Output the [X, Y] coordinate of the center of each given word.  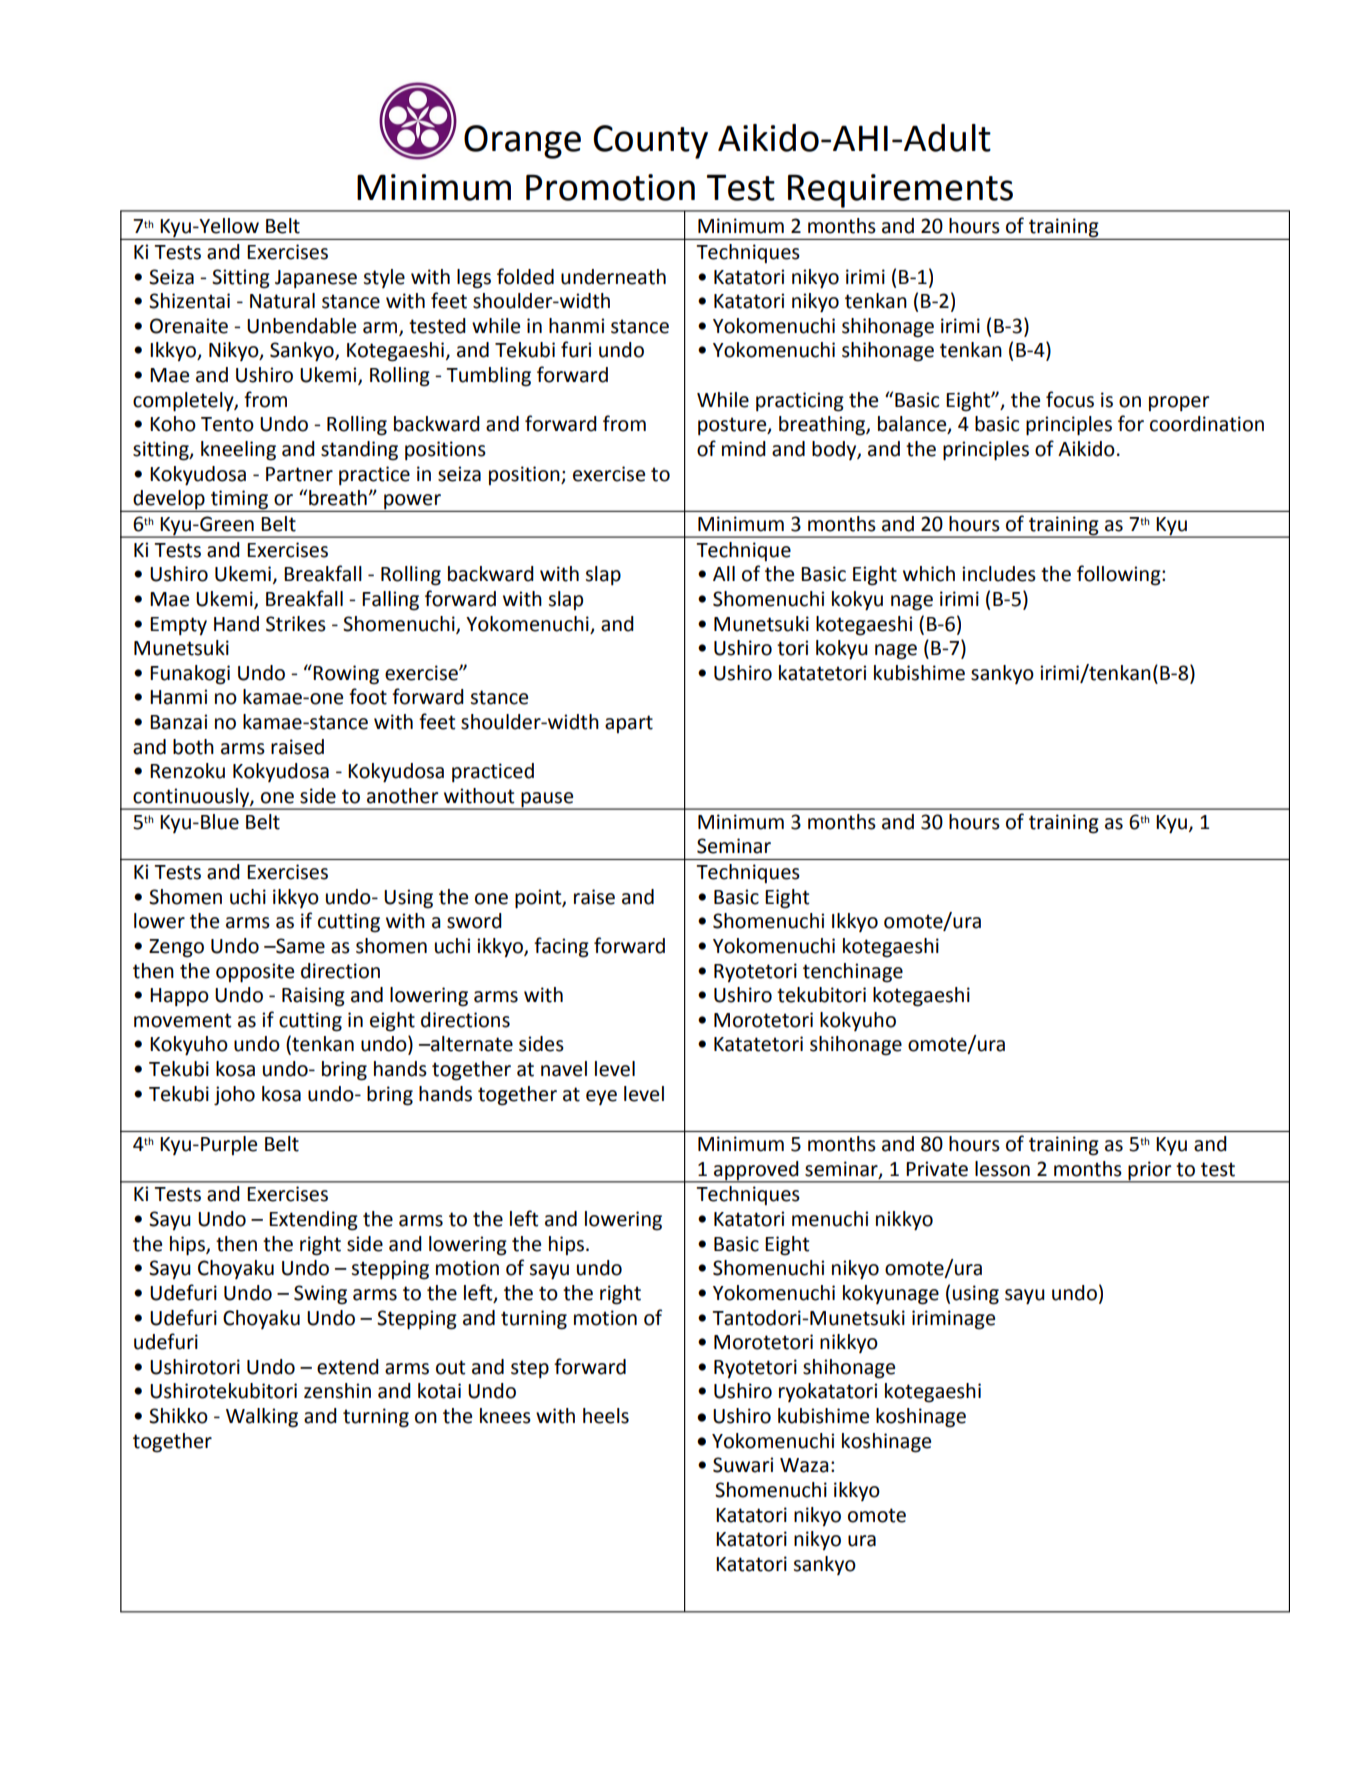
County [650, 142]
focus [1070, 399]
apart [629, 724]
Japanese [316, 279]
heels [606, 1416]
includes [999, 574]
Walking [262, 1418]
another [403, 796]
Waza [804, 1465]
